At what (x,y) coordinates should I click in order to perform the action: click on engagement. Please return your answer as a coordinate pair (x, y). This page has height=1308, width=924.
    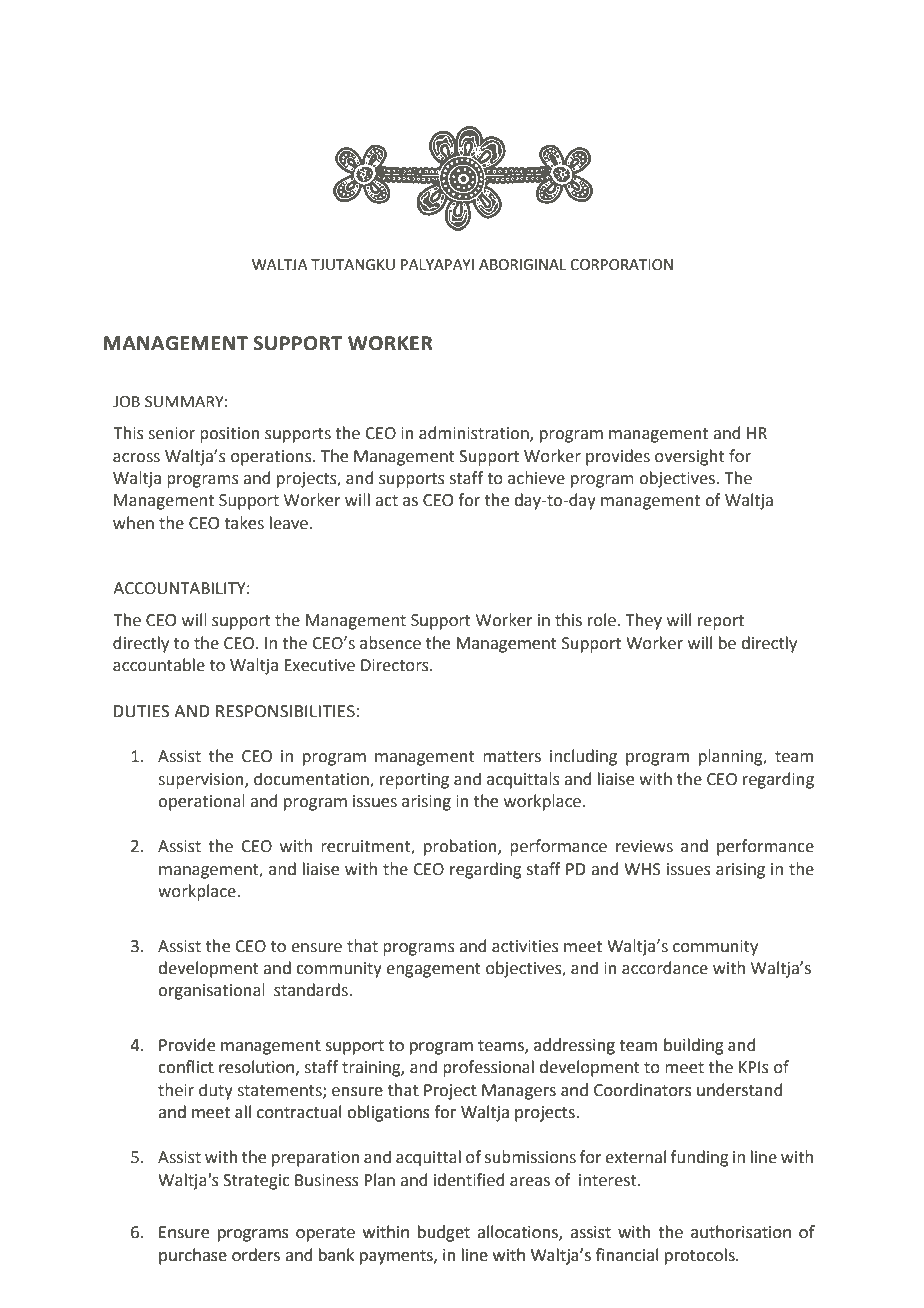
    Looking at the image, I should click on (433, 970).
